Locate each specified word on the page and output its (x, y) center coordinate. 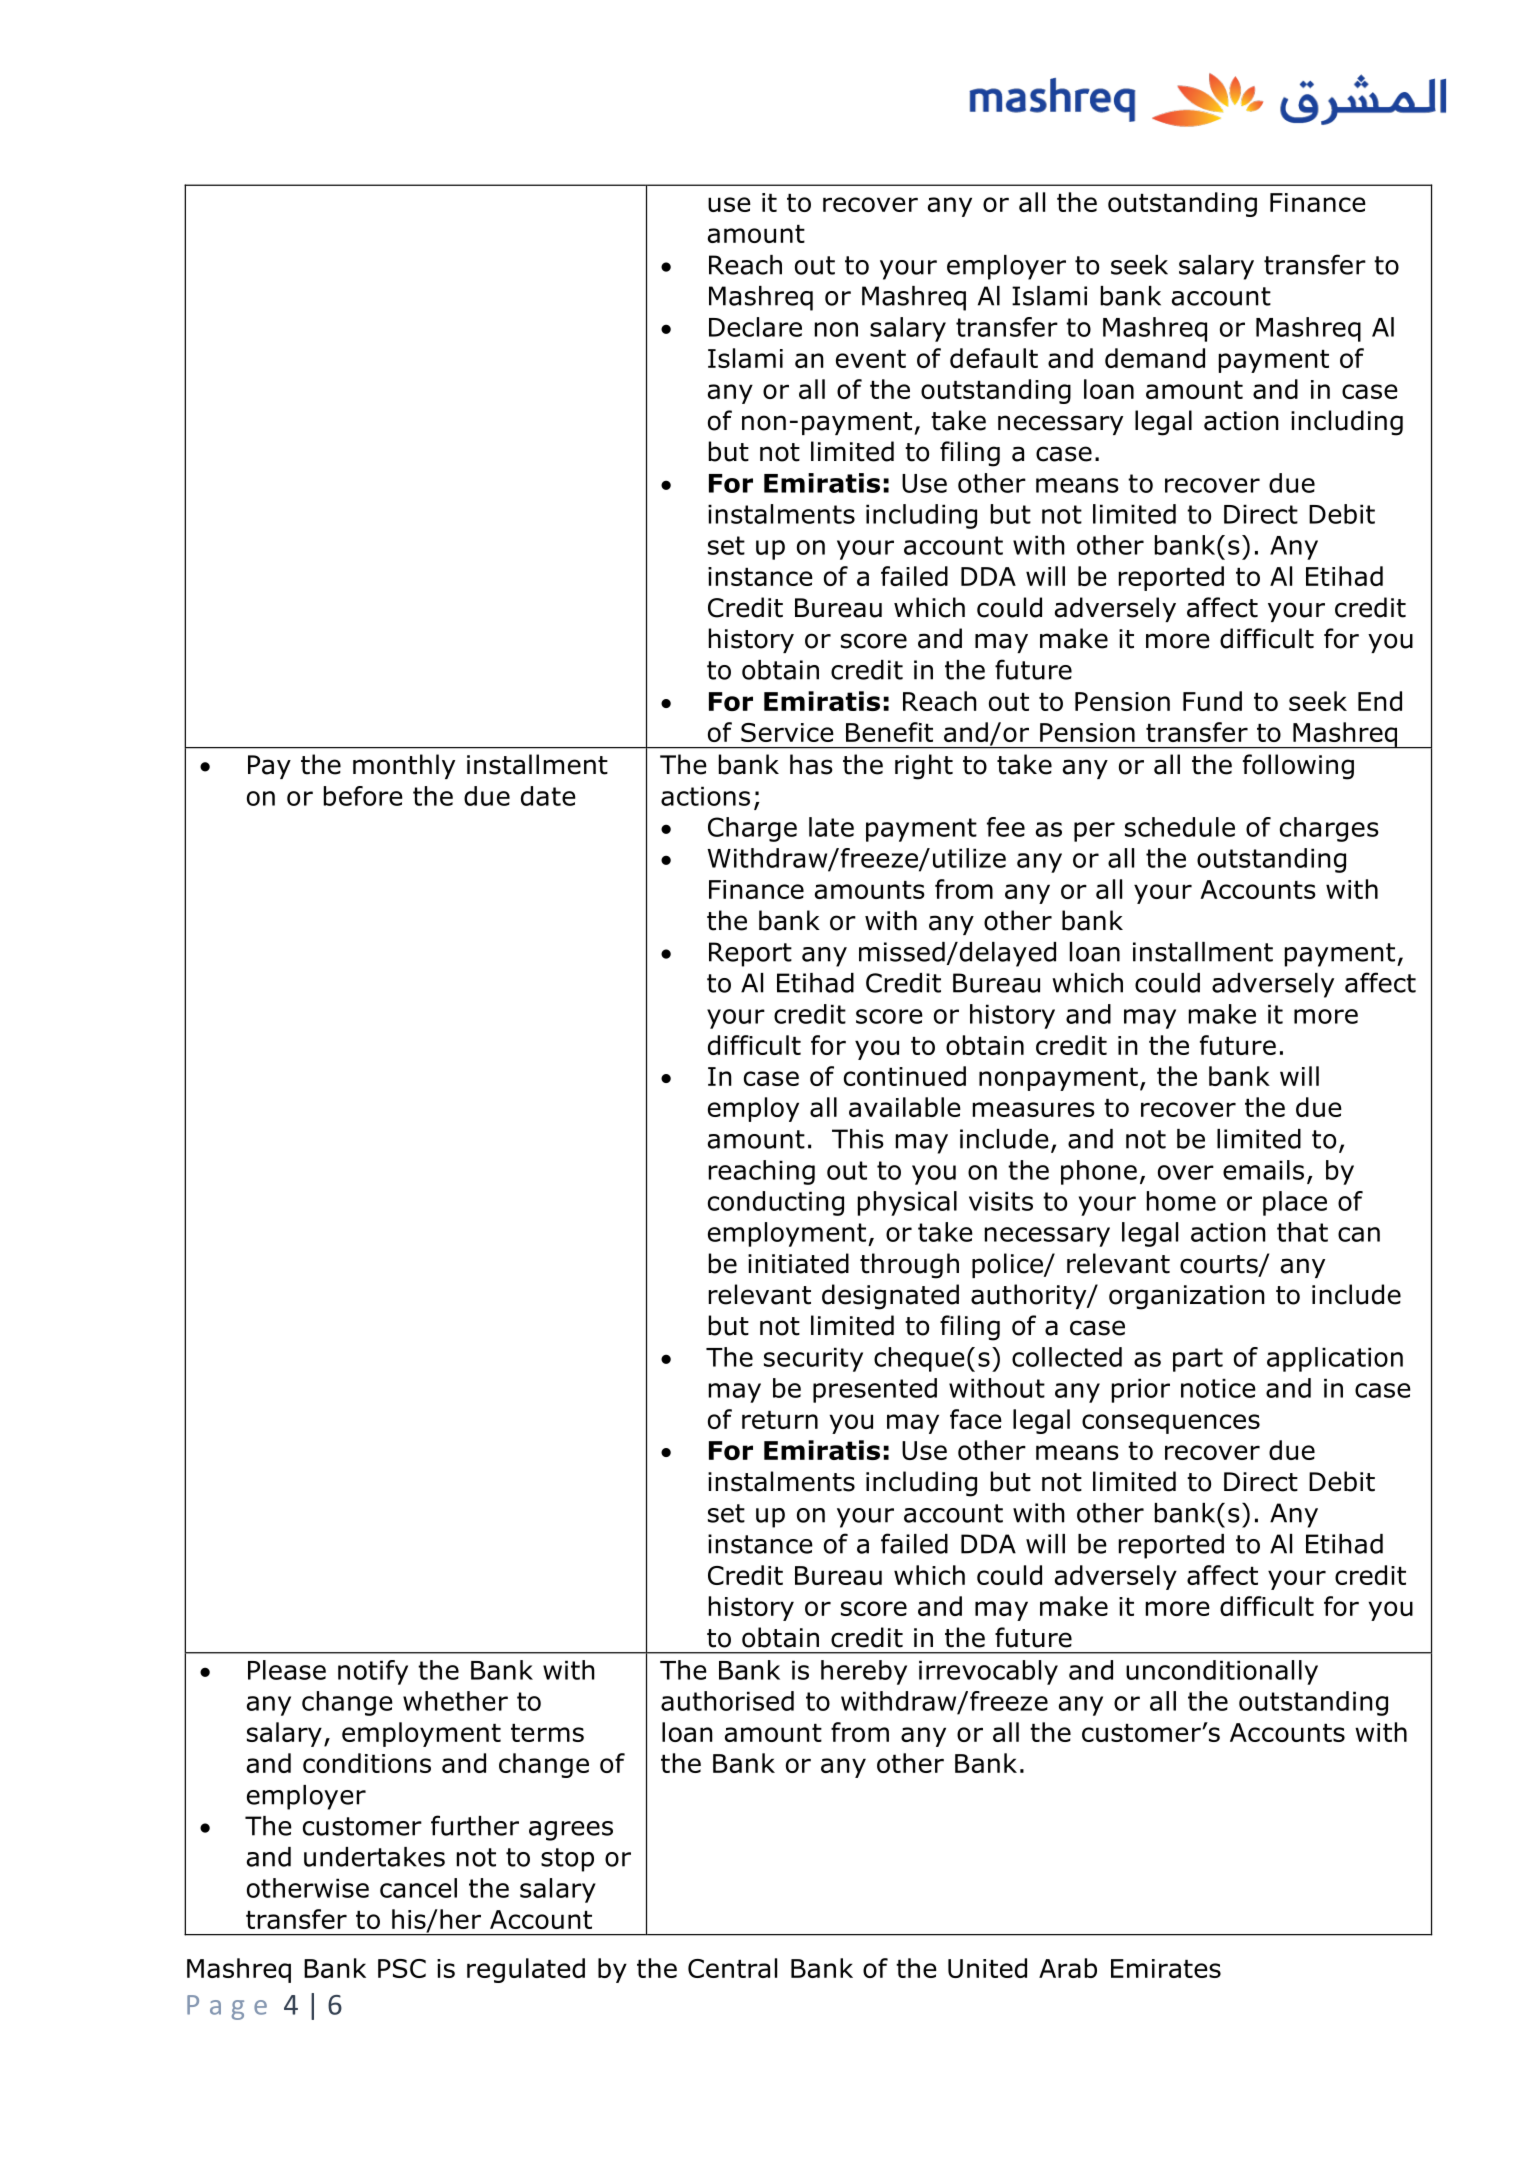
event (871, 359)
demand (1155, 358)
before (363, 796)
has (811, 764)
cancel (418, 1888)
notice (1218, 1388)
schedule (1180, 827)
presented (875, 1390)
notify (373, 1672)
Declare (755, 327)
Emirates (1166, 1968)
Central (732, 1968)
